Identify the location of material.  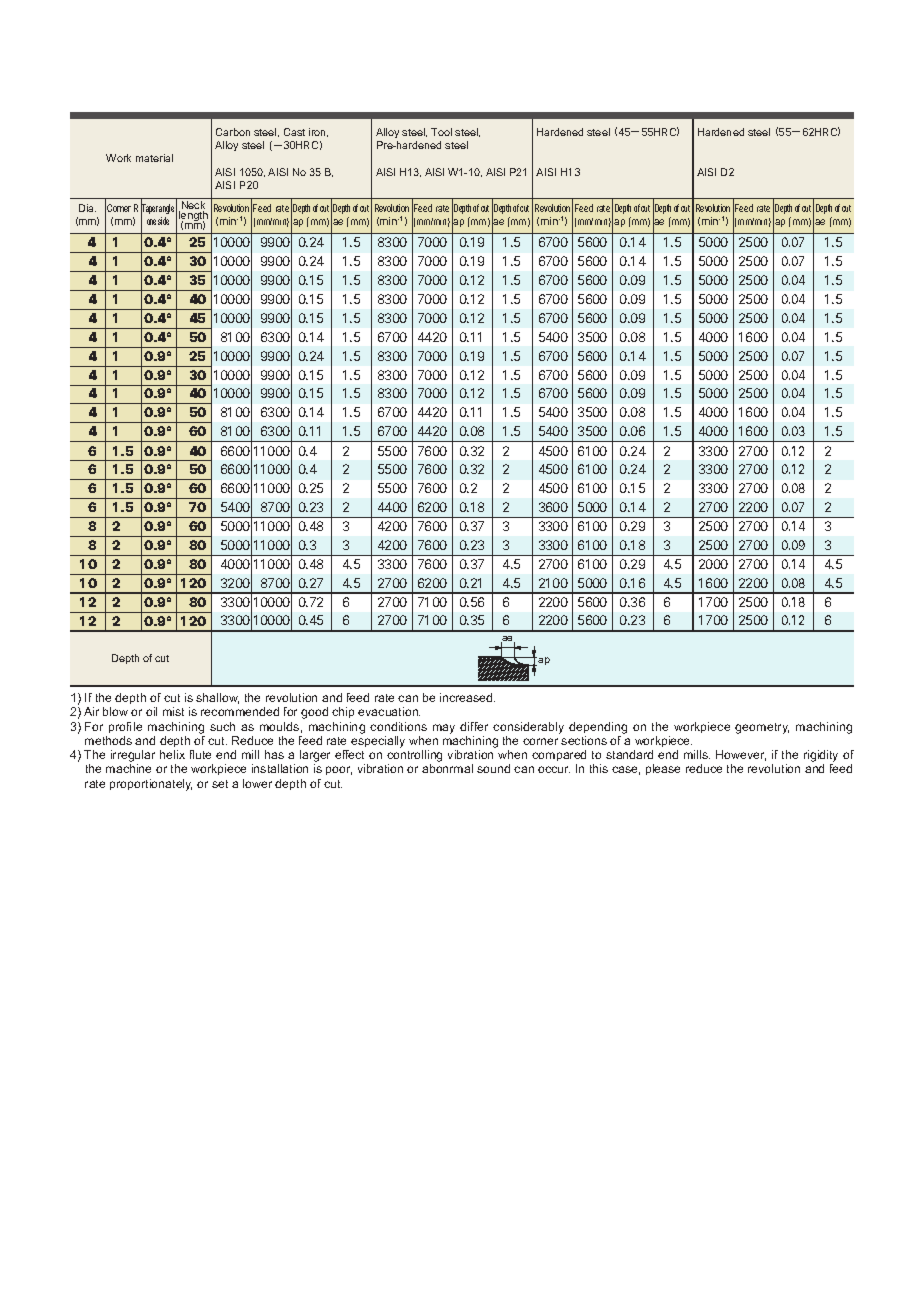
(154, 158).
